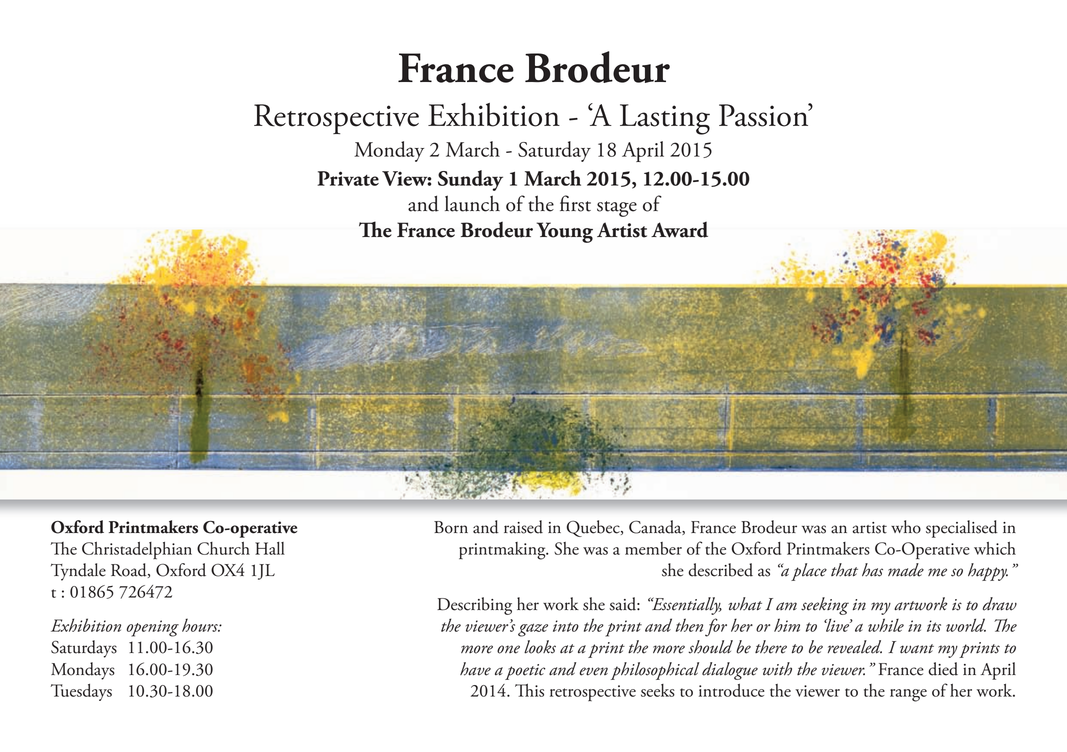 The height and width of the image is (752, 1067). What do you see at coordinates (617, 209) in the image?
I see `stage` at bounding box center [617, 209].
